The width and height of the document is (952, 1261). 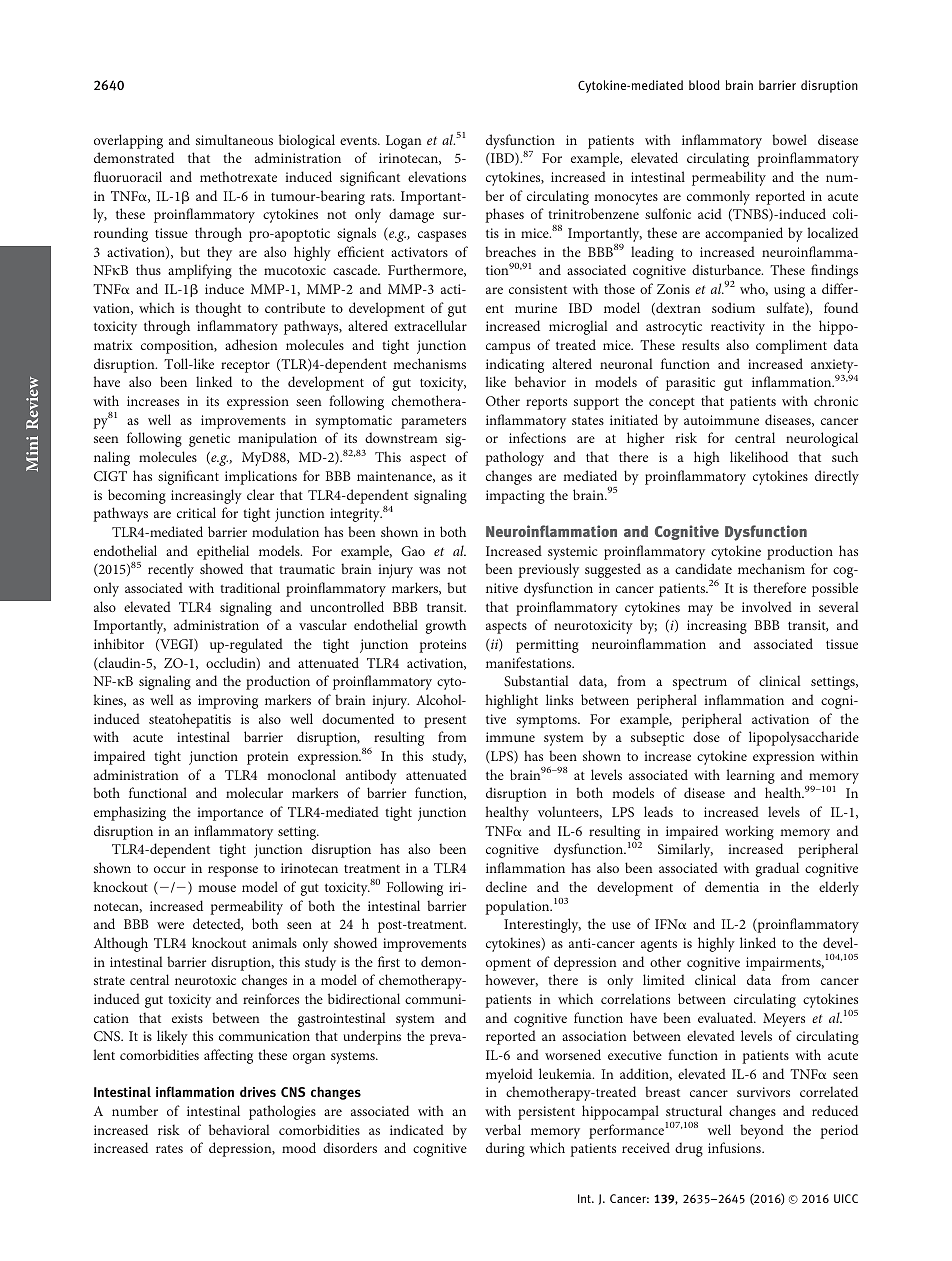 What do you see at coordinates (171, 570) in the document?
I see `recently` at bounding box center [171, 570].
